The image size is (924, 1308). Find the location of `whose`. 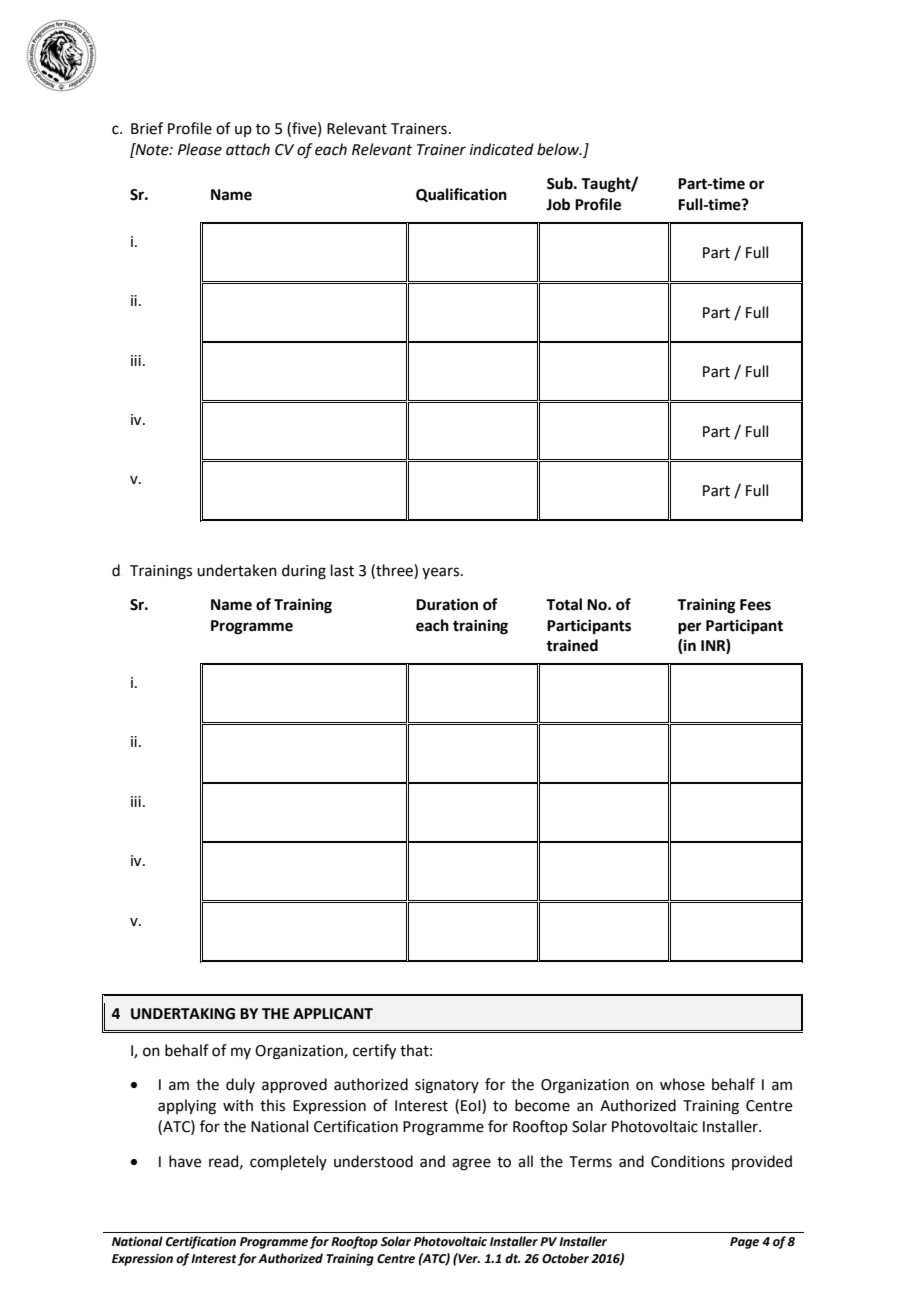

whose is located at coordinates (682, 1084).
